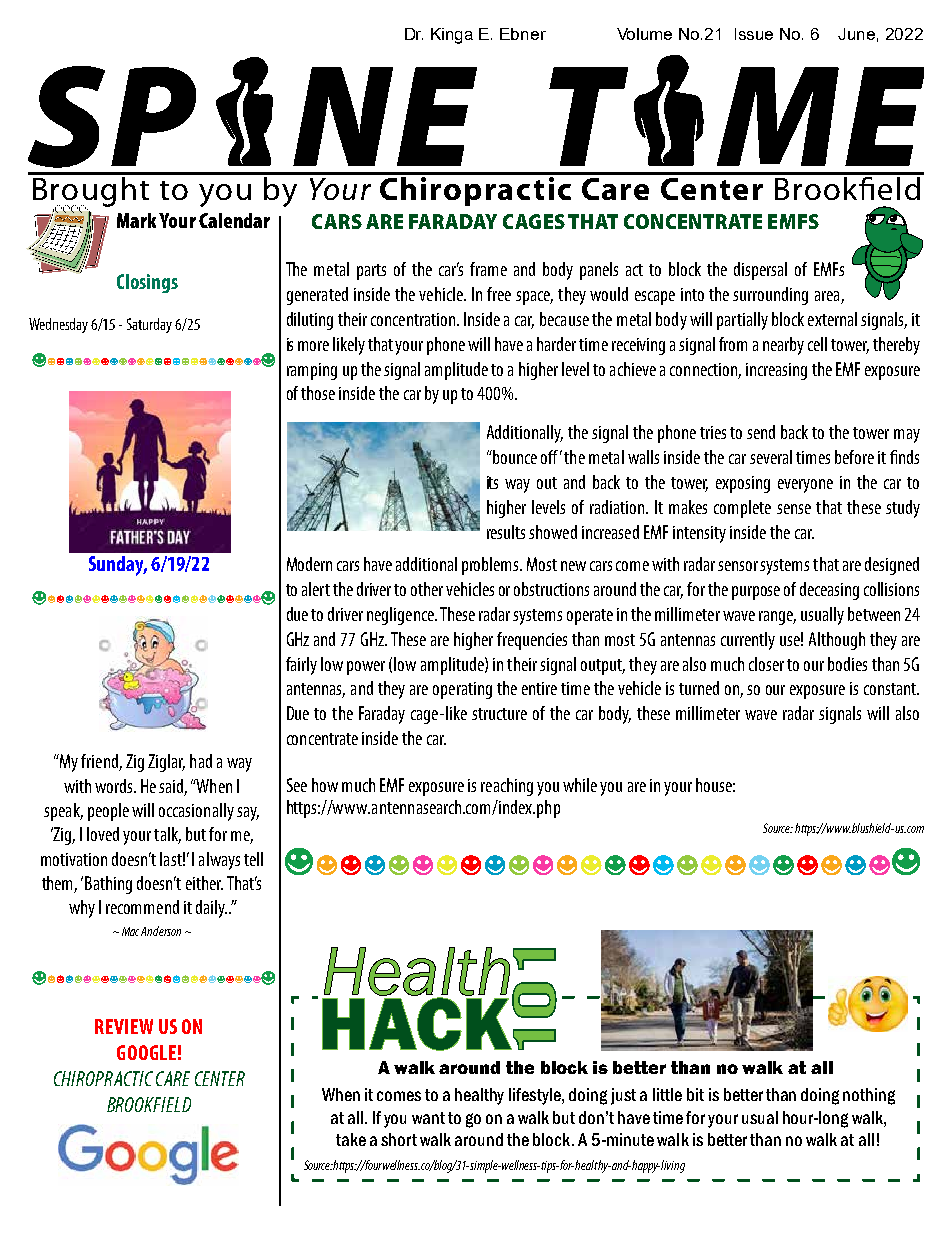 This document has width=952, height=1233. What do you see at coordinates (136, 220) in the document?
I see `Mark` at bounding box center [136, 220].
